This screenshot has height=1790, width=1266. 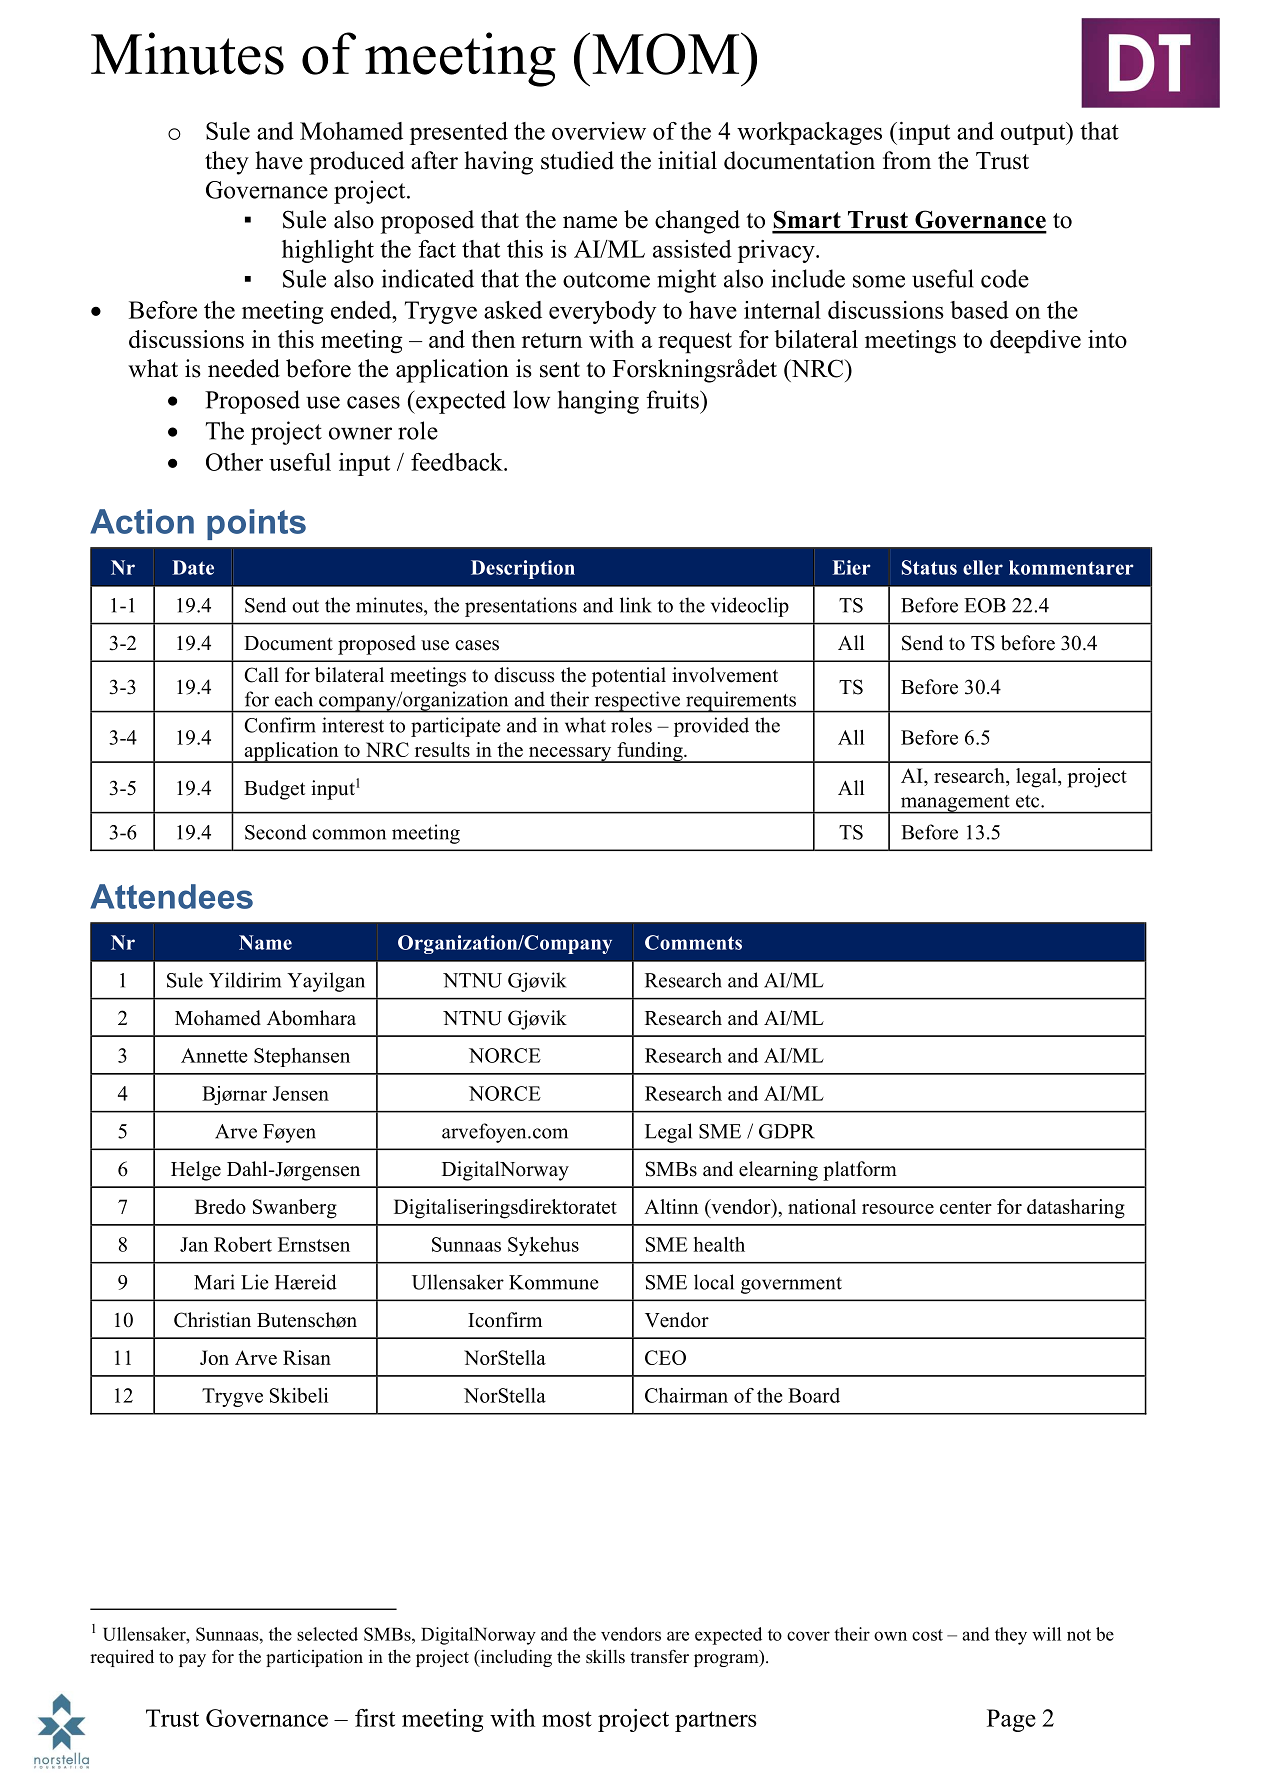 What do you see at coordinates (256, 524) in the screenshot?
I see `points` at bounding box center [256, 524].
